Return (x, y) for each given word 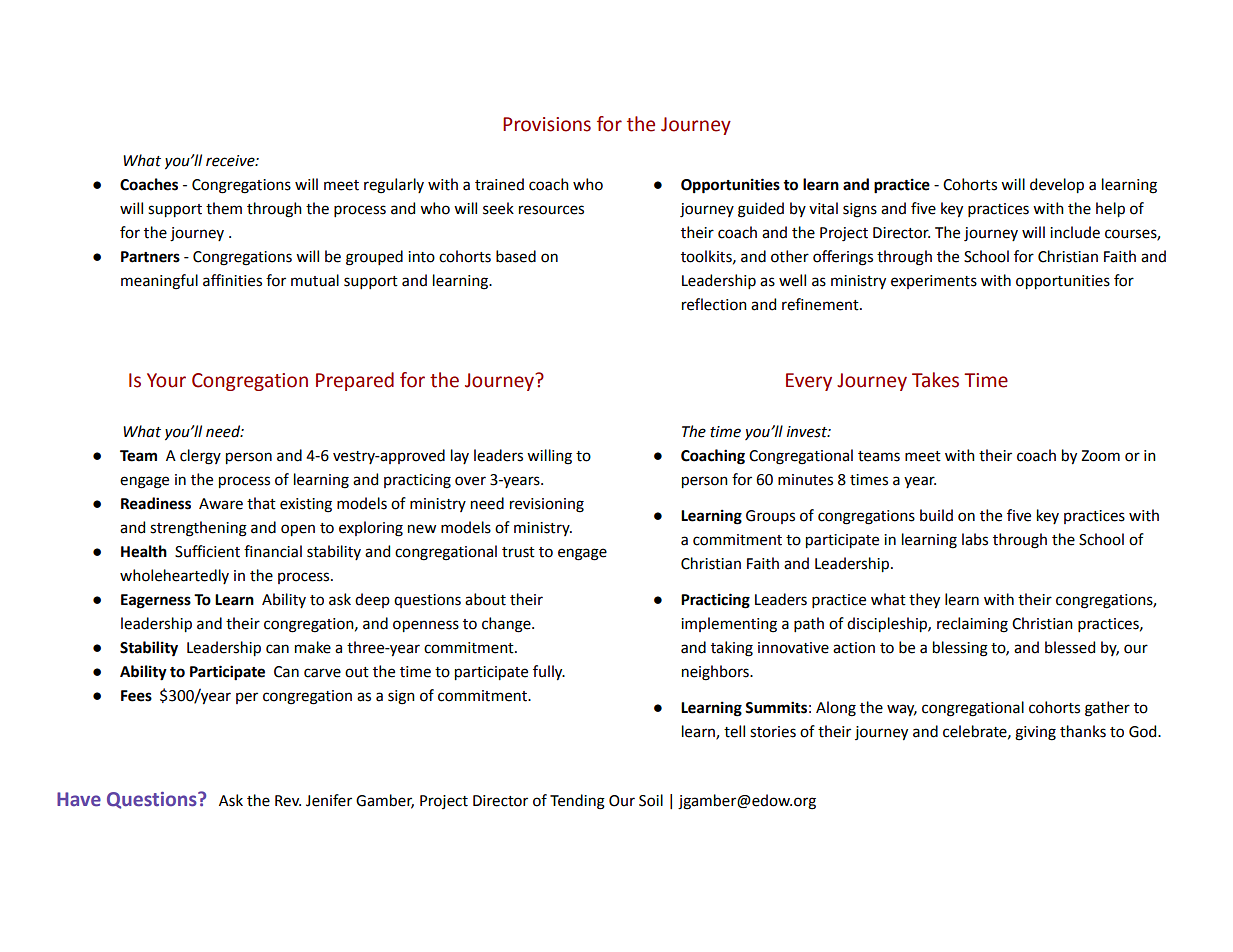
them (224, 208)
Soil (651, 800)
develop (1057, 185)
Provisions (547, 124)
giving (1035, 733)
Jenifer (329, 800)
